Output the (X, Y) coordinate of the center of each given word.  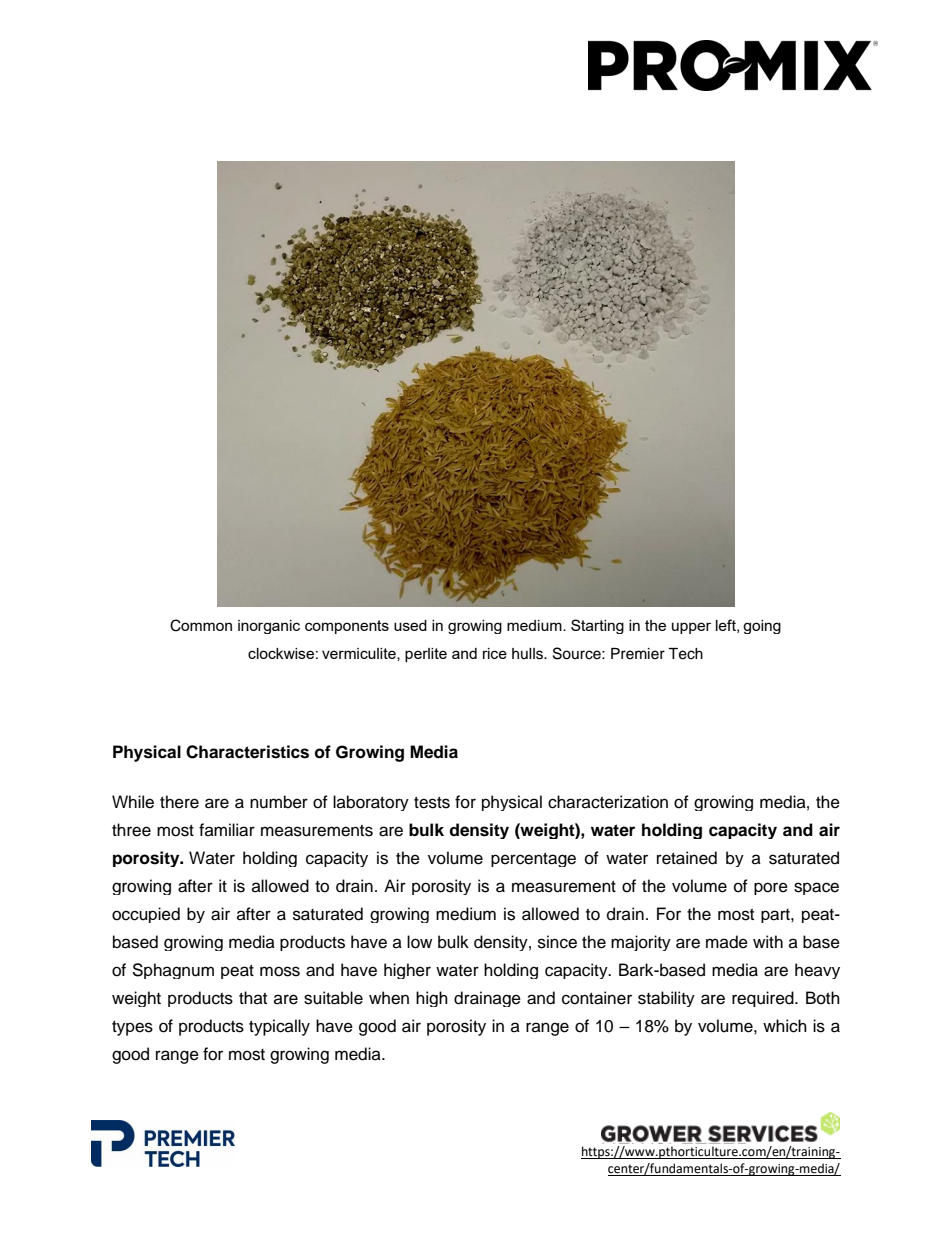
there (179, 802)
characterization (608, 802)
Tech (685, 654)
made (727, 942)
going (762, 627)
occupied (146, 915)
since (557, 942)
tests (432, 803)
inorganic (269, 627)
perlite (426, 655)
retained (687, 858)
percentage (533, 860)
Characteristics (247, 752)
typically (279, 1027)
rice (495, 653)
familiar (227, 830)
